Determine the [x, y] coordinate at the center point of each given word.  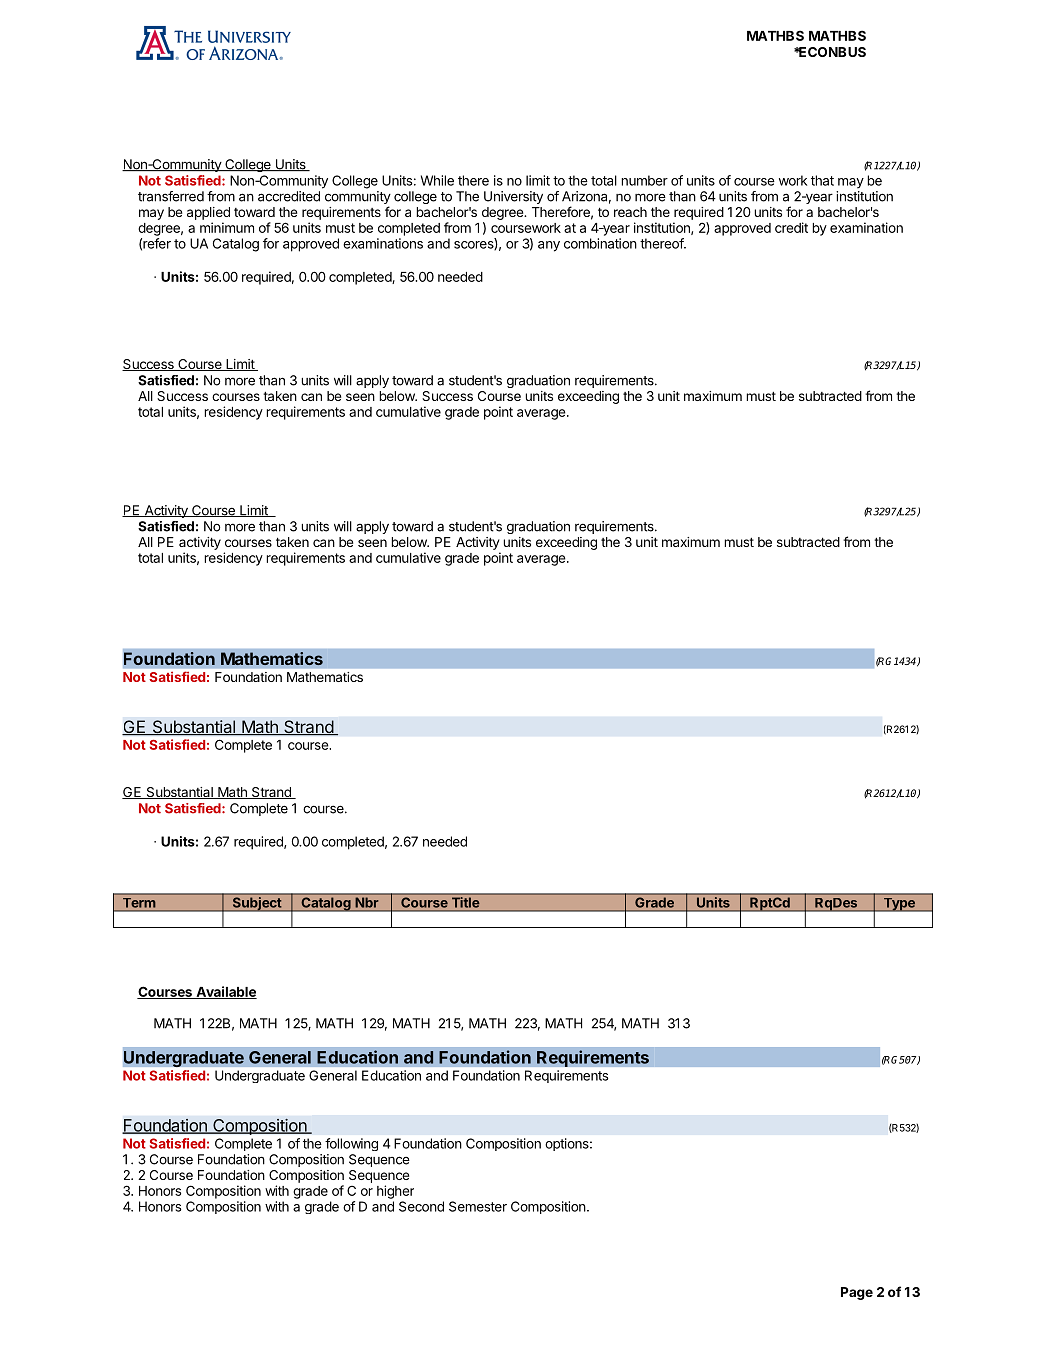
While [437, 180]
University [513, 197]
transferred [171, 196]
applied [208, 213]
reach [630, 212]
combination [600, 243]
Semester [478, 1206]
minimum [227, 227]
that [822, 180]
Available [225, 992]
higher [395, 1192]
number [644, 180]
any [549, 246]
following [351, 1144]
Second [421, 1206]
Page [857, 1293]
